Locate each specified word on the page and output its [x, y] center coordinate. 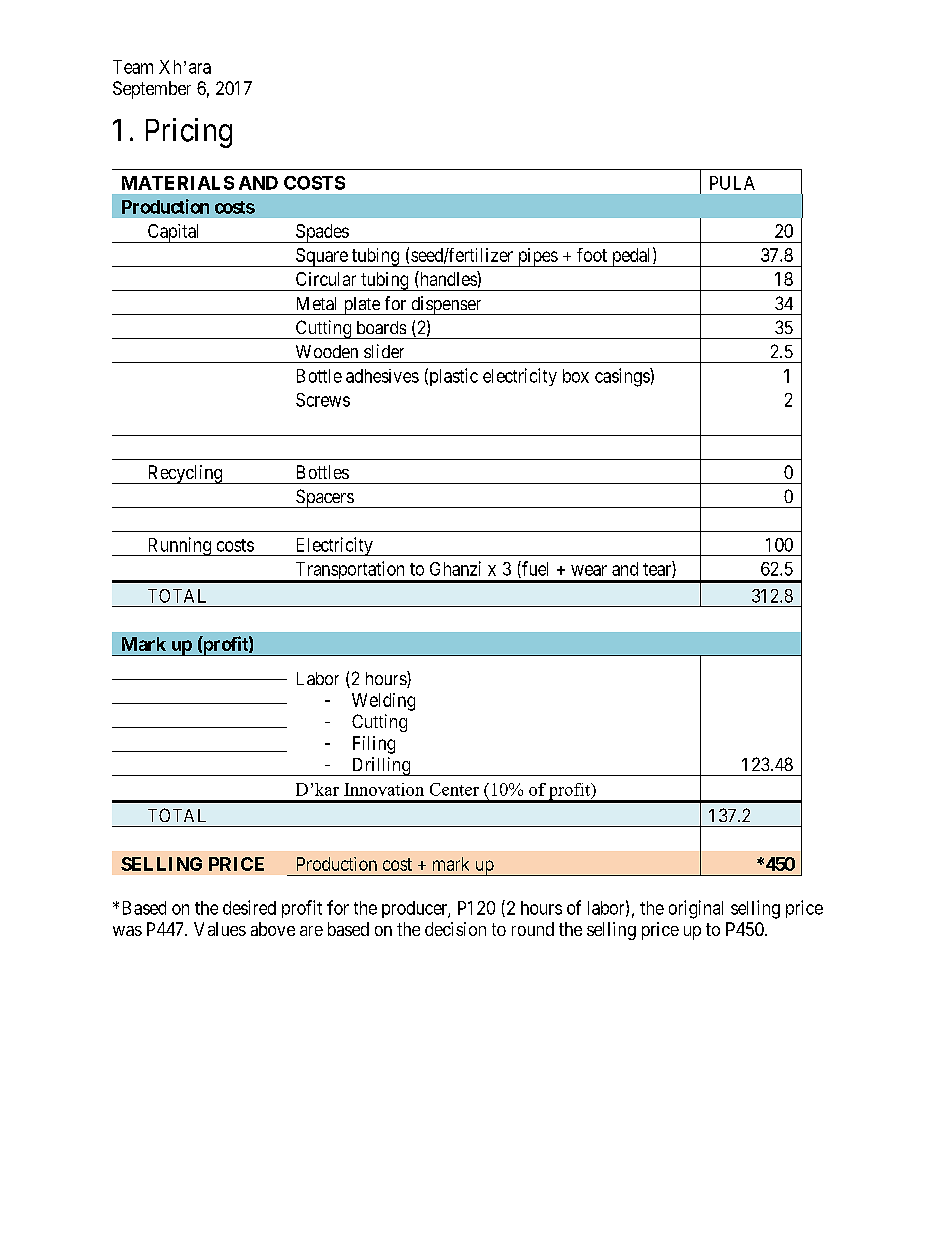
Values [220, 929]
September [152, 90]
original [696, 909]
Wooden [327, 351]
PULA [732, 183]
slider [384, 351]
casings [623, 377]
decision [455, 929]
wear [589, 570]
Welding [383, 702]
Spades [322, 233]
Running [179, 546]
